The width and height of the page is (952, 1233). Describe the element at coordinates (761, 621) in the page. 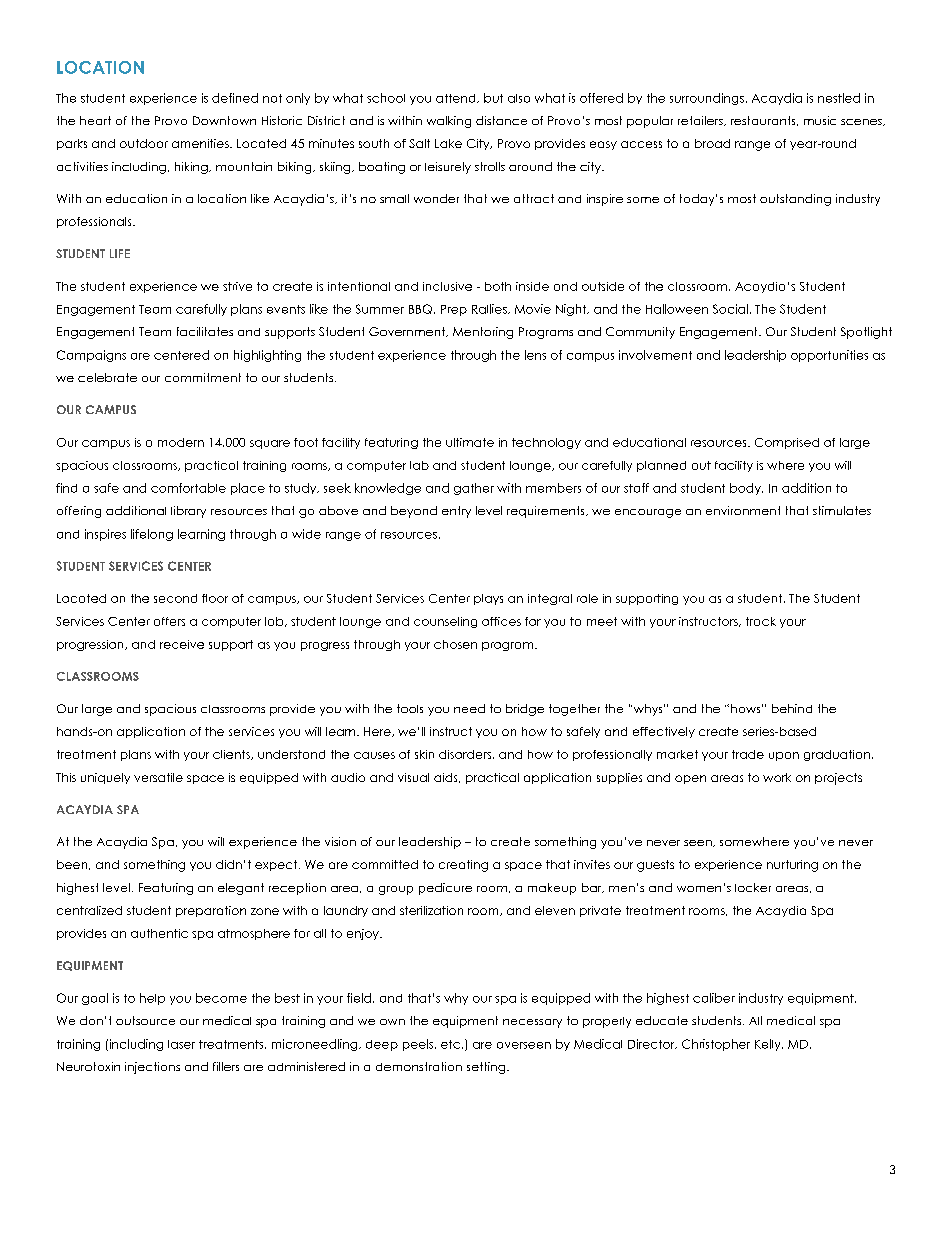

I see `track` at that location.
